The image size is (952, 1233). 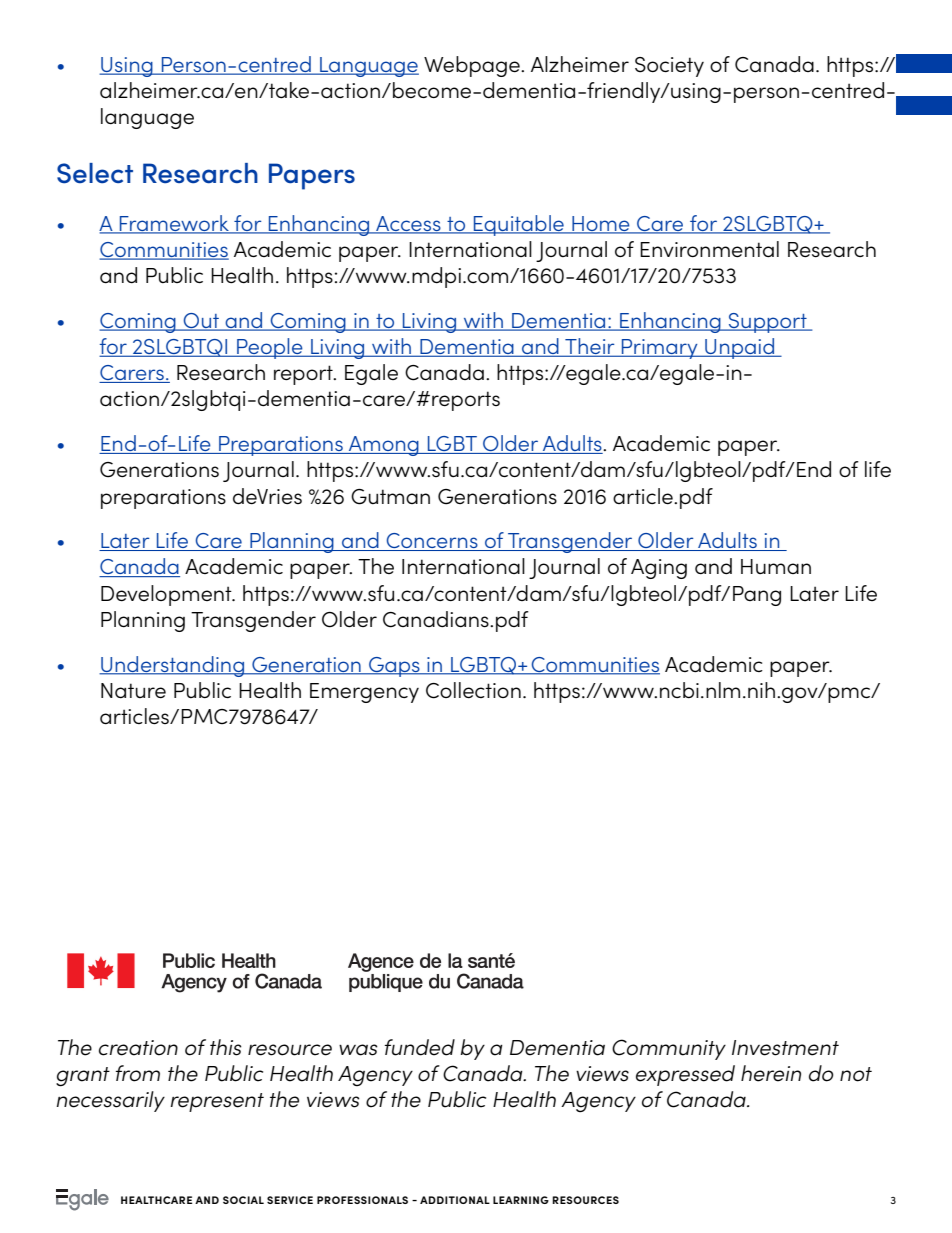 I want to click on herein, so click(x=771, y=1073).
